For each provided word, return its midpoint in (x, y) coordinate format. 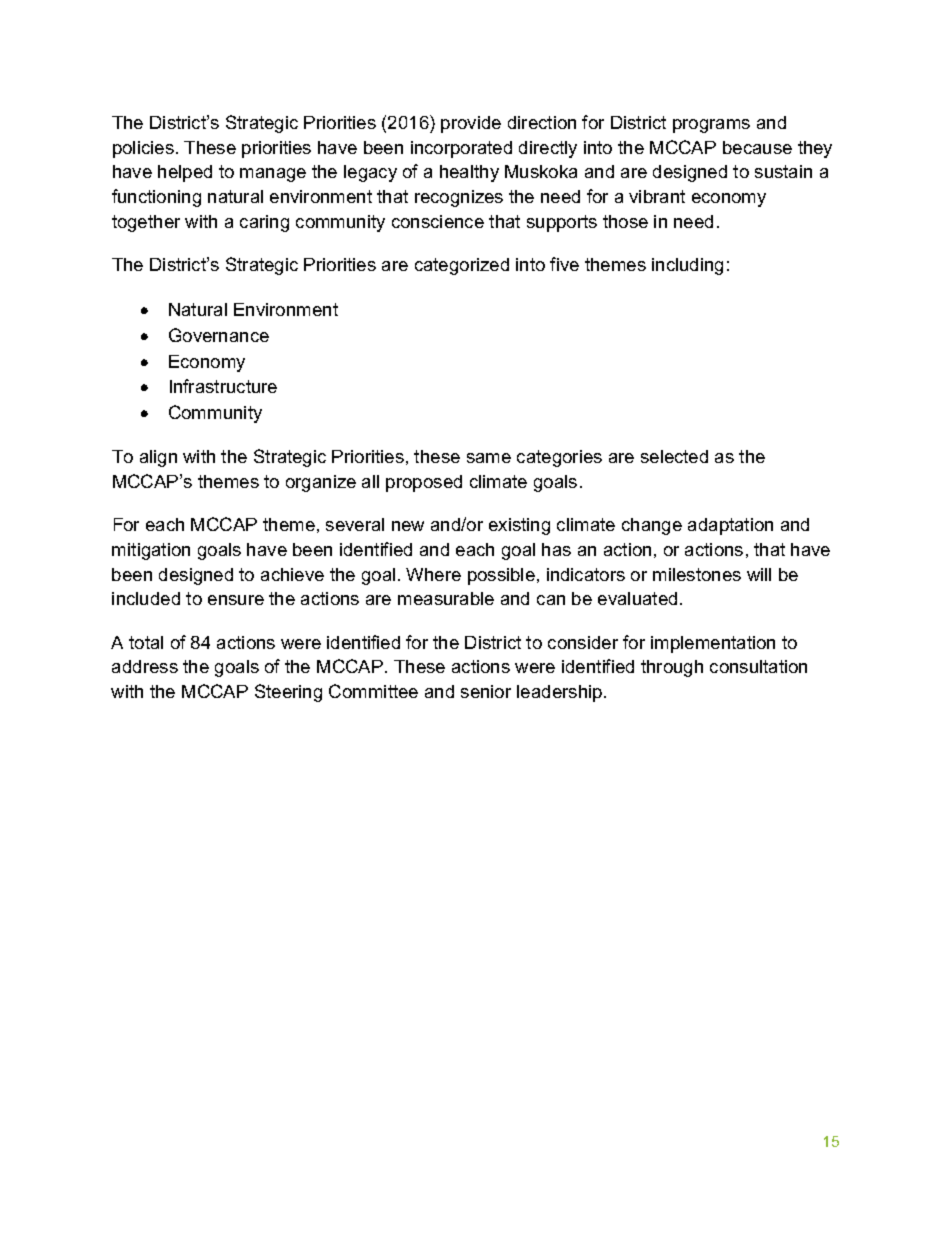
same (489, 458)
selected (674, 456)
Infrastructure (223, 386)
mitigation (151, 551)
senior (486, 691)
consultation (758, 666)
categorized (462, 266)
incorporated (461, 149)
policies (143, 149)
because (757, 147)
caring (264, 223)
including (687, 266)
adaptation (730, 526)
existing (519, 526)
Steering (288, 693)
